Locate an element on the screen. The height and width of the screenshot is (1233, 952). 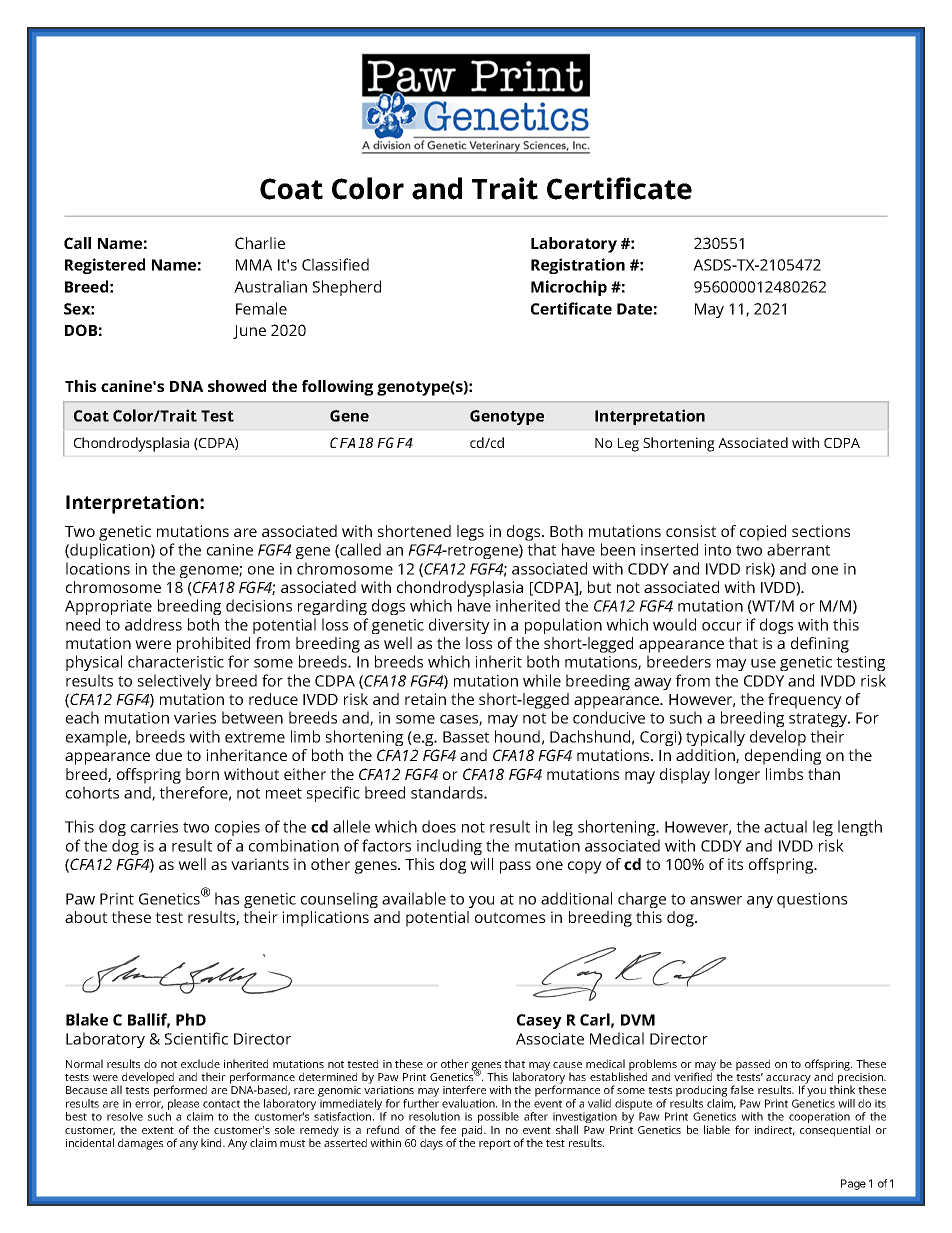
varies is located at coordinates (195, 718).
